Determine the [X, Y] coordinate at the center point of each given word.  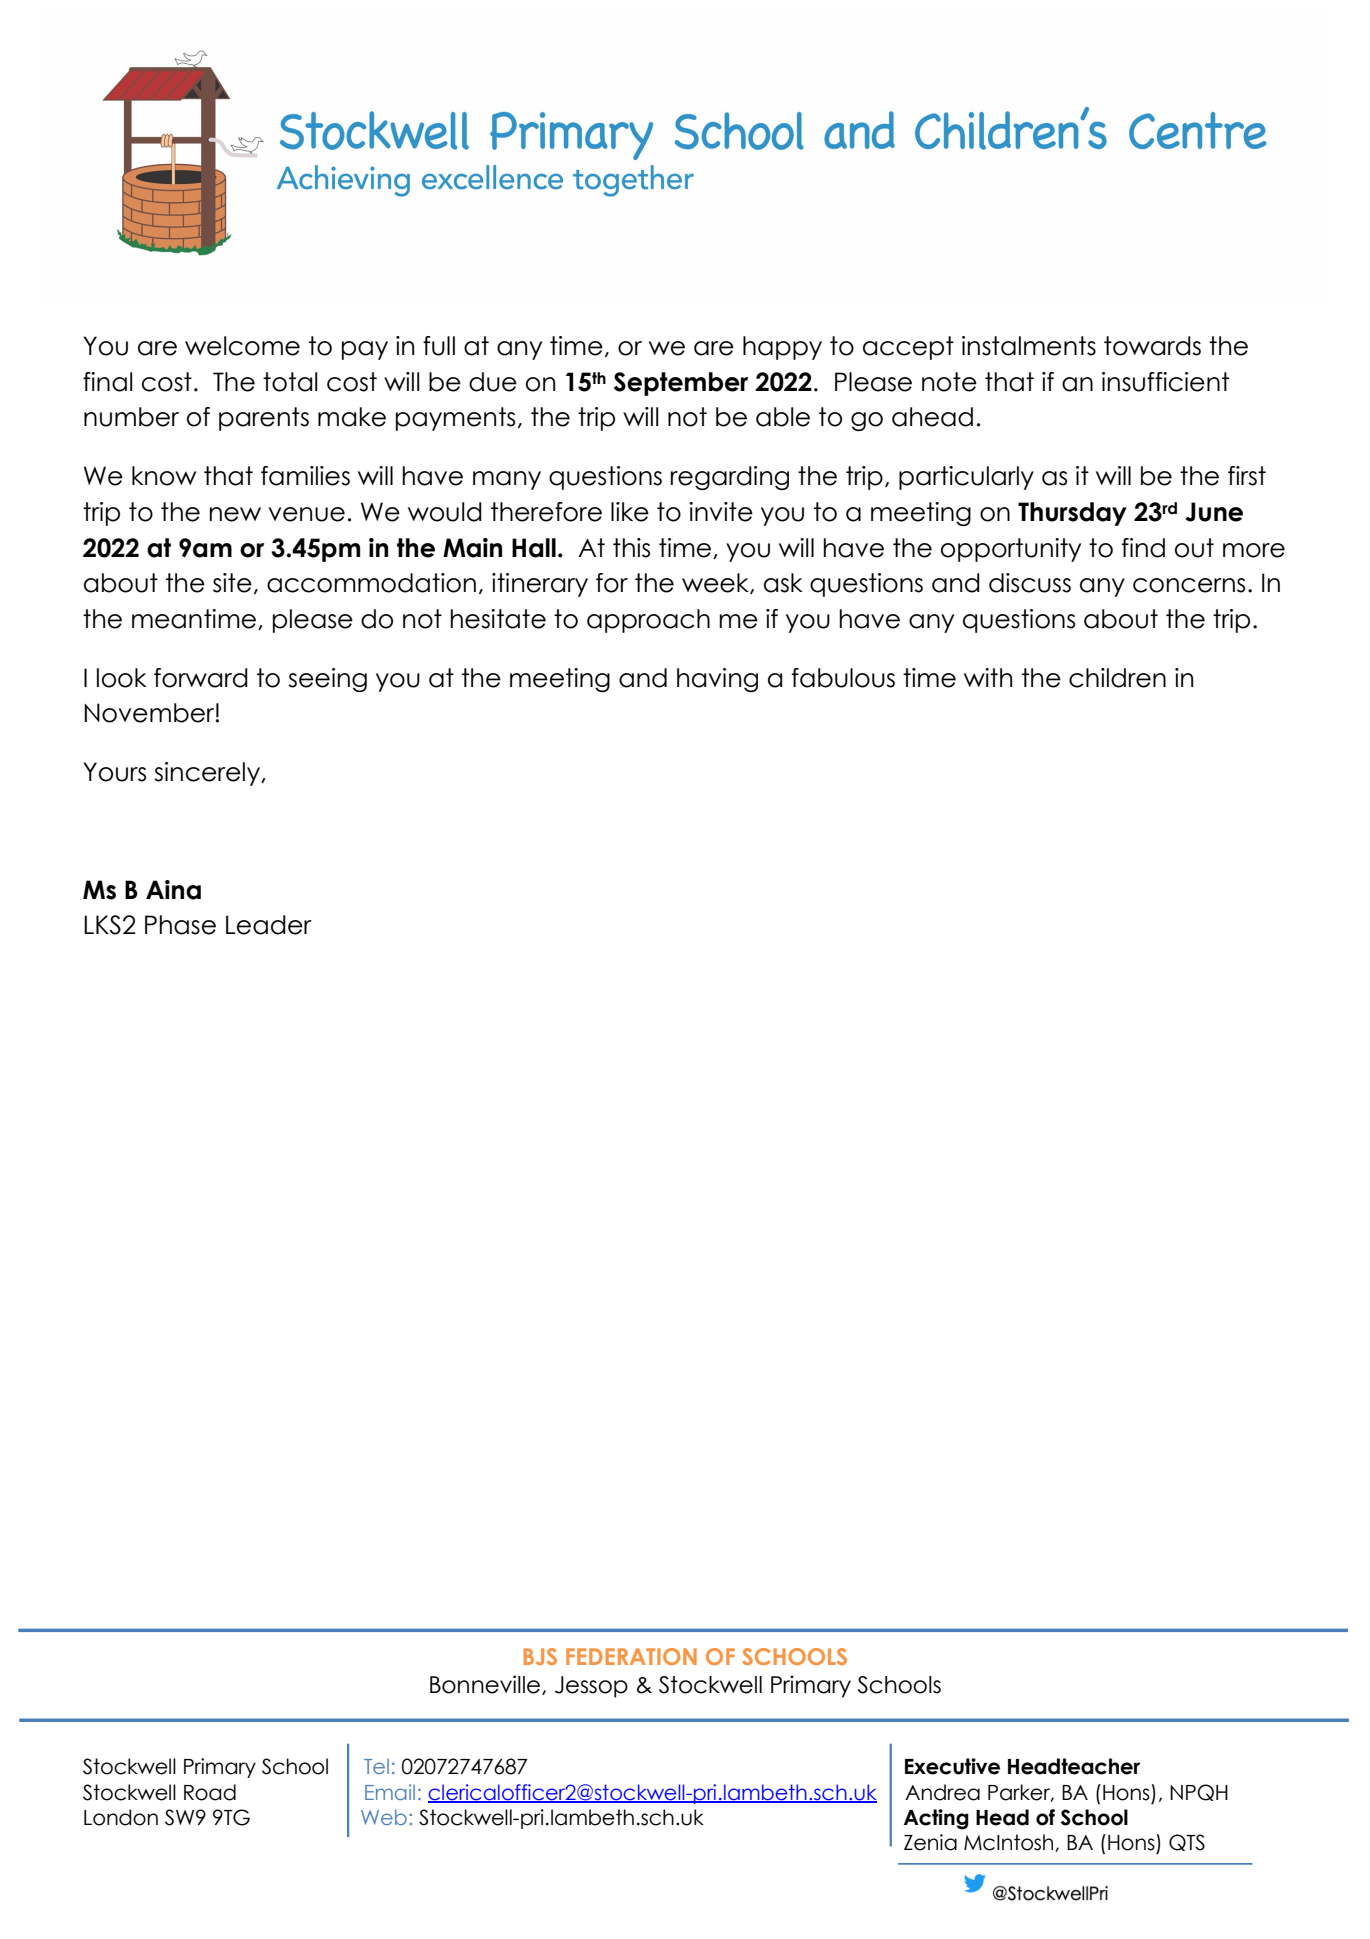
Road [210, 1792]
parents [264, 419]
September [681, 384]
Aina [173, 890]
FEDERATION [631, 1656]
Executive [952, 1766]
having [717, 680]
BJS [540, 1656]
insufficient [1165, 382]
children [1117, 678]
